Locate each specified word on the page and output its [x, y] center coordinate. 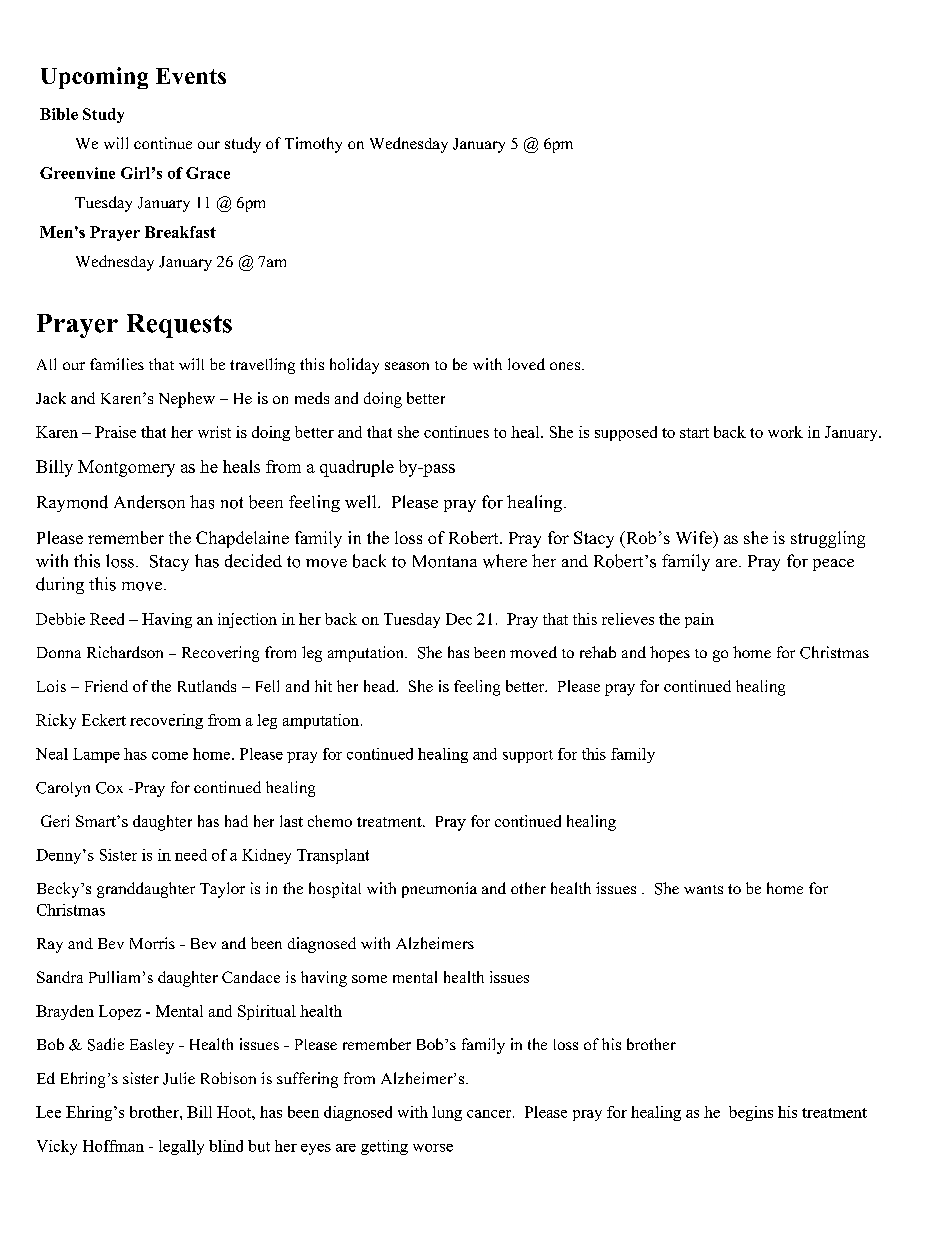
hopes [670, 654]
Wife [695, 537]
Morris [152, 943]
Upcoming [94, 78]
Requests [179, 326]
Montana [445, 561]
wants [703, 889]
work [785, 432]
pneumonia [439, 890]
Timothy [313, 145]
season [407, 366]
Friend [106, 686]
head [381, 686]
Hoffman [113, 1146]
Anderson [149, 502]
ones [566, 366]
